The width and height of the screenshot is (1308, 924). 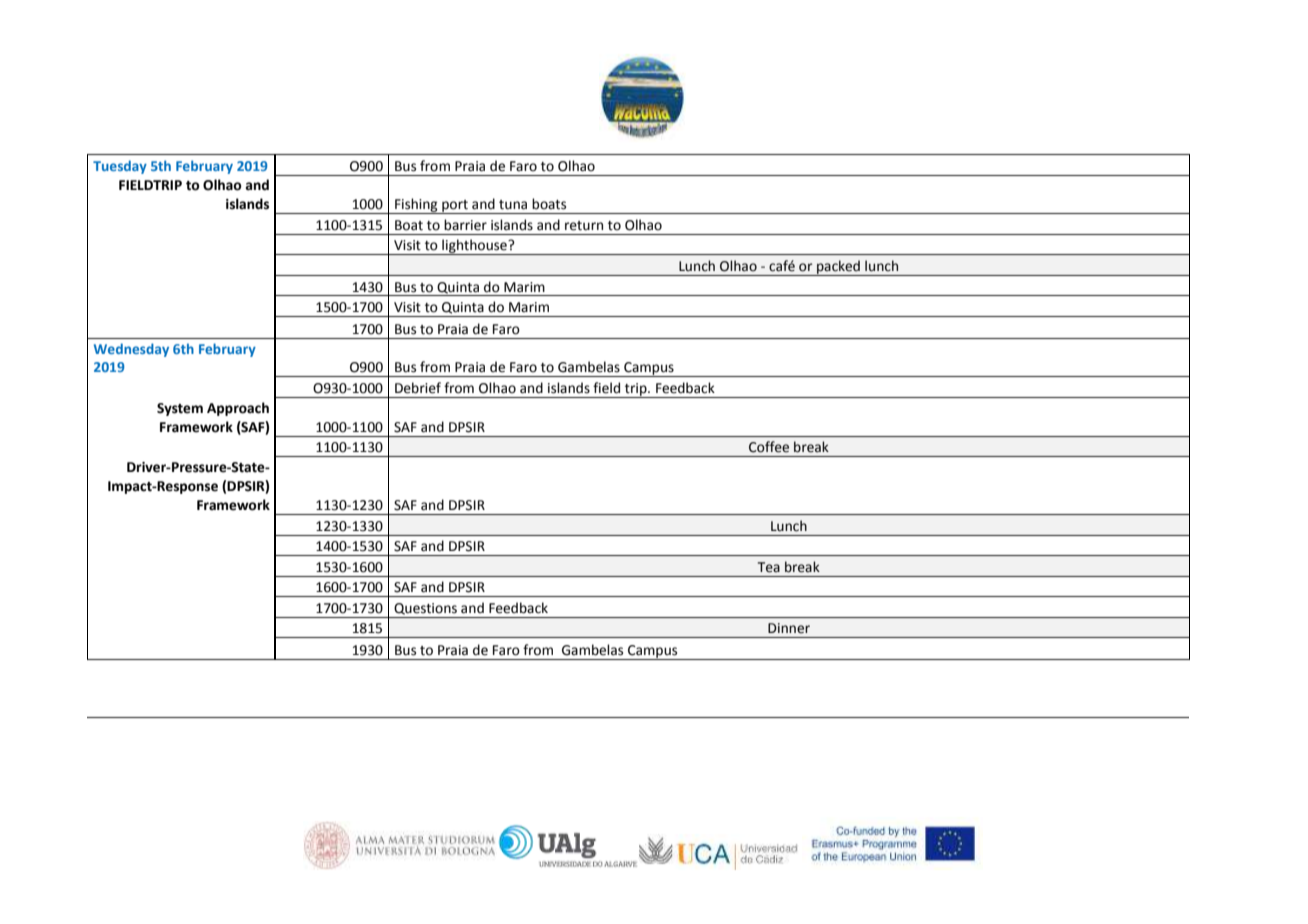 What do you see at coordinates (789, 628) in the screenshot?
I see `Dinner` at bounding box center [789, 628].
